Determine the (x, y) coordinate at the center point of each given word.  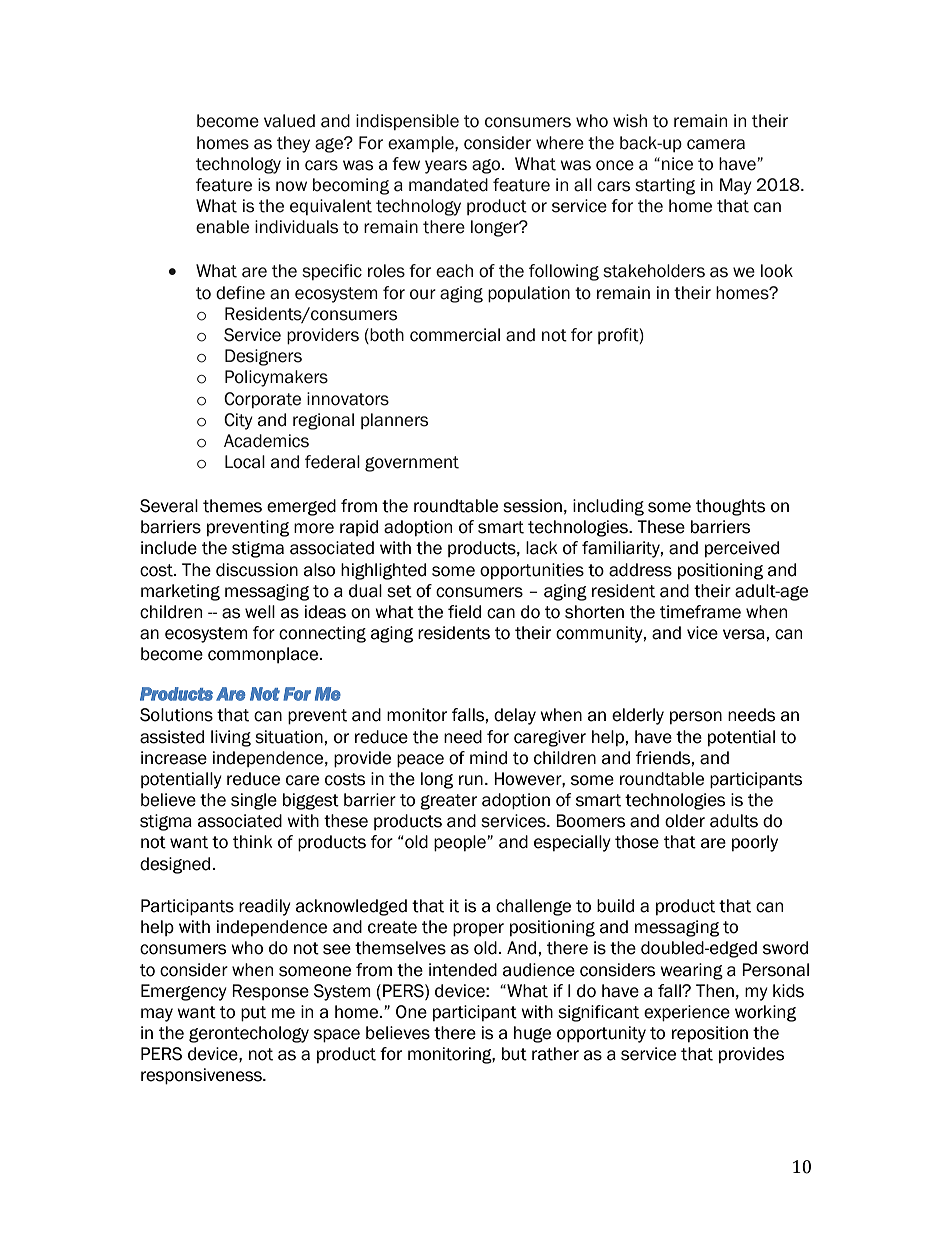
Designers (263, 357)
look (777, 271)
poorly (755, 843)
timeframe (700, 612)
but (514, 1054)
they (293, 144)
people (460, 843)
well (260, 612)
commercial (455, 335)
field (464, 612)
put (253, 1014)
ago (487, 166)
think (253, 842)
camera (716, 144)
